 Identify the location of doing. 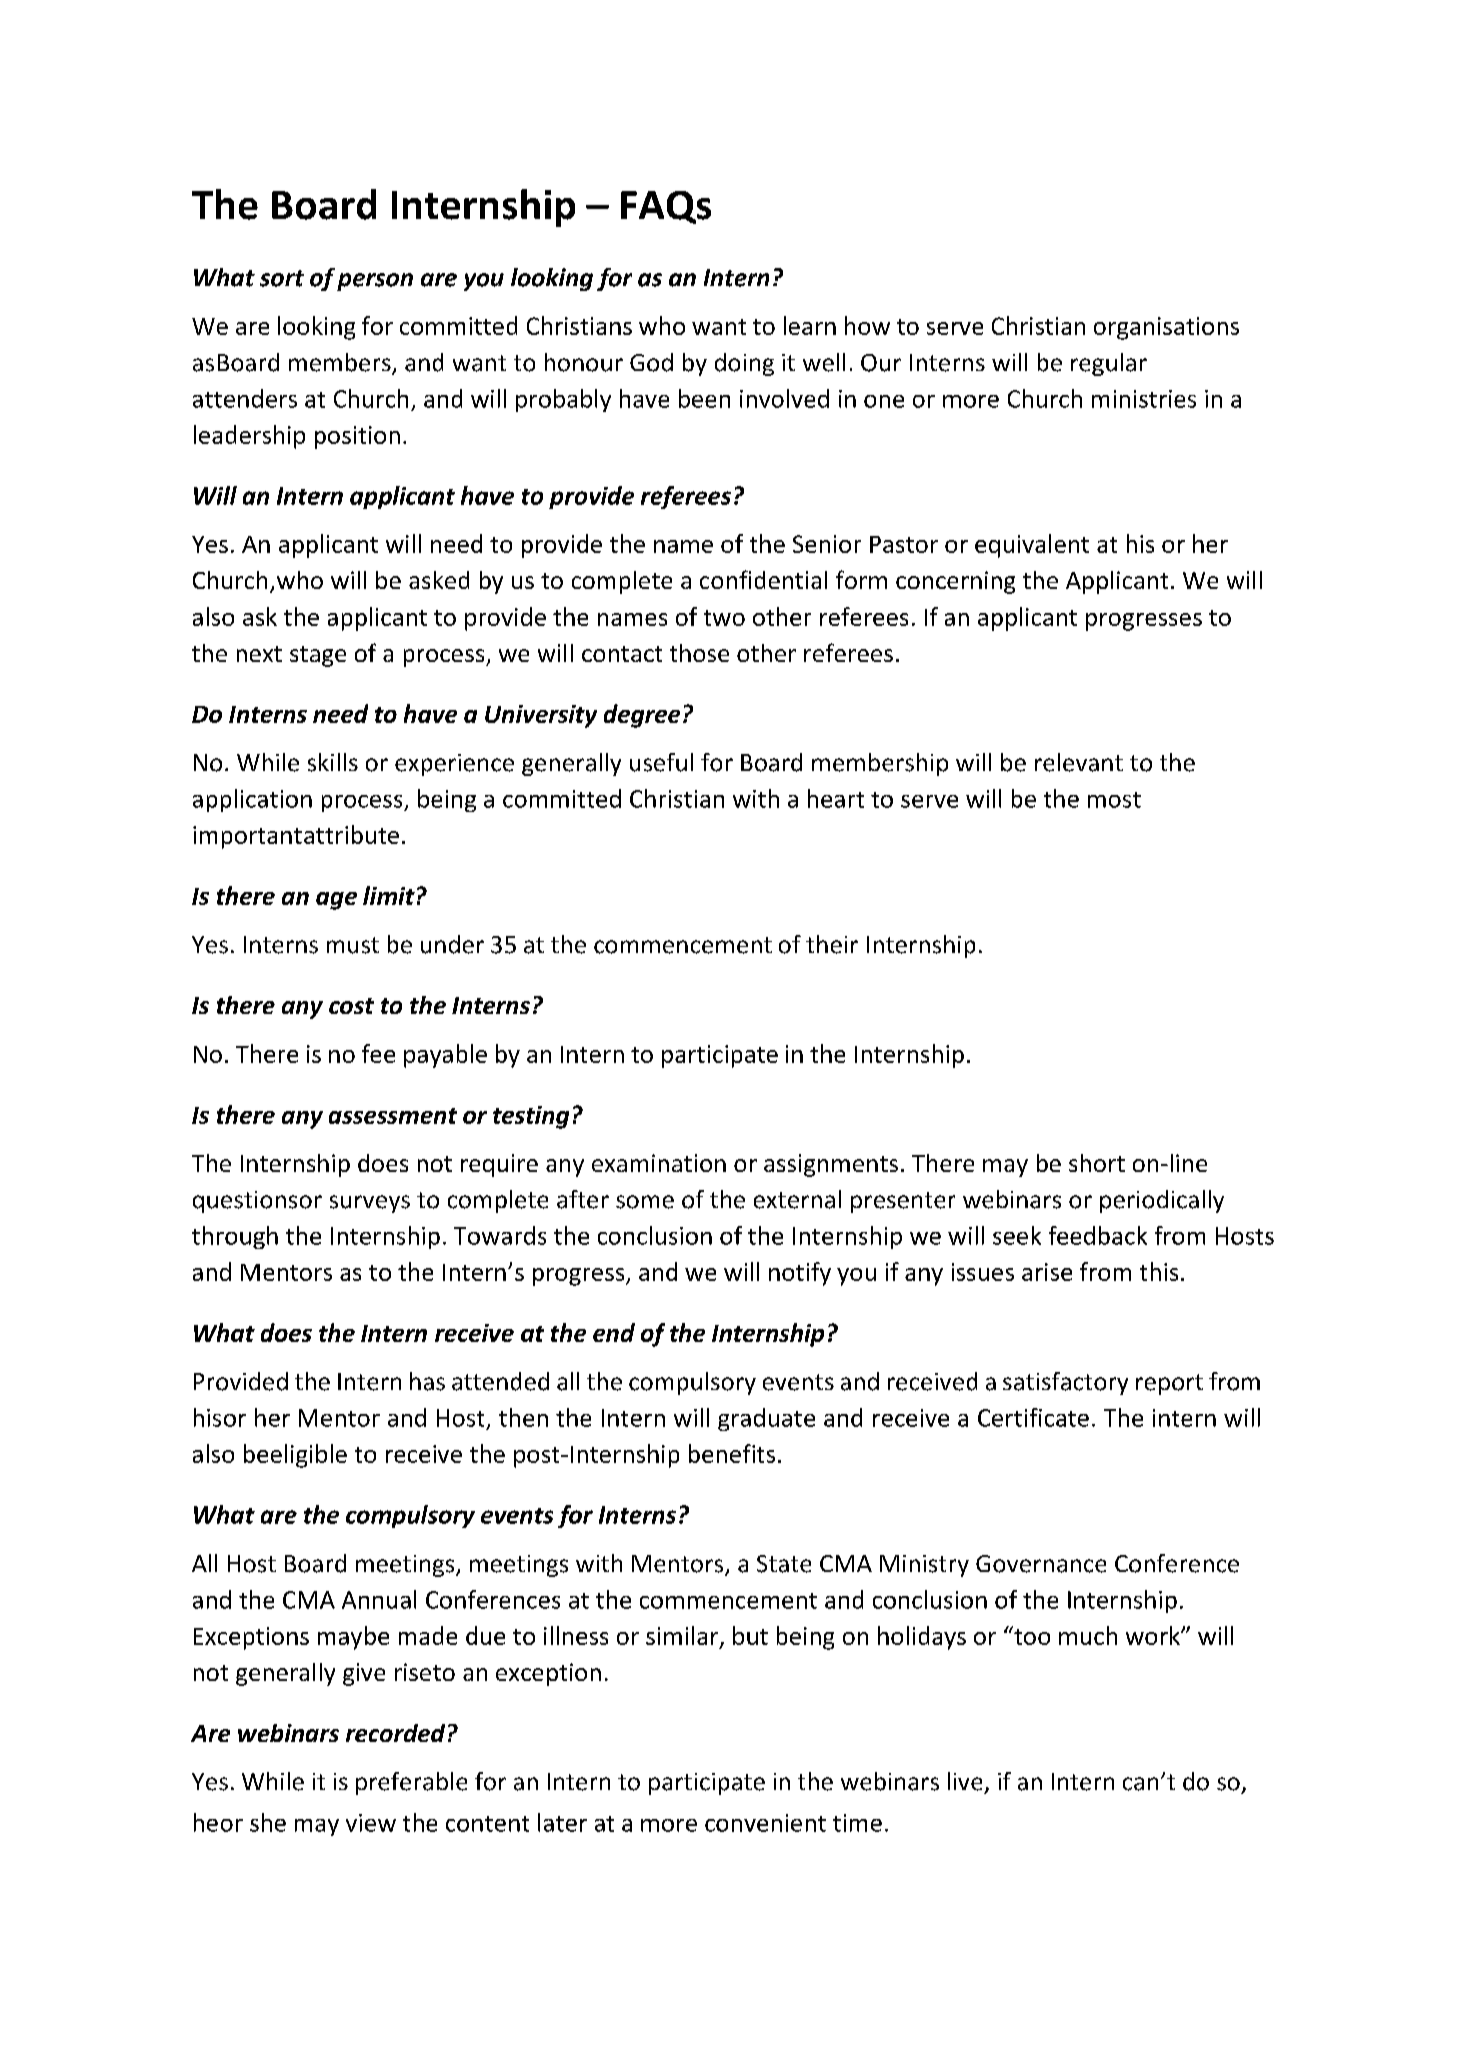
(744, 364).
